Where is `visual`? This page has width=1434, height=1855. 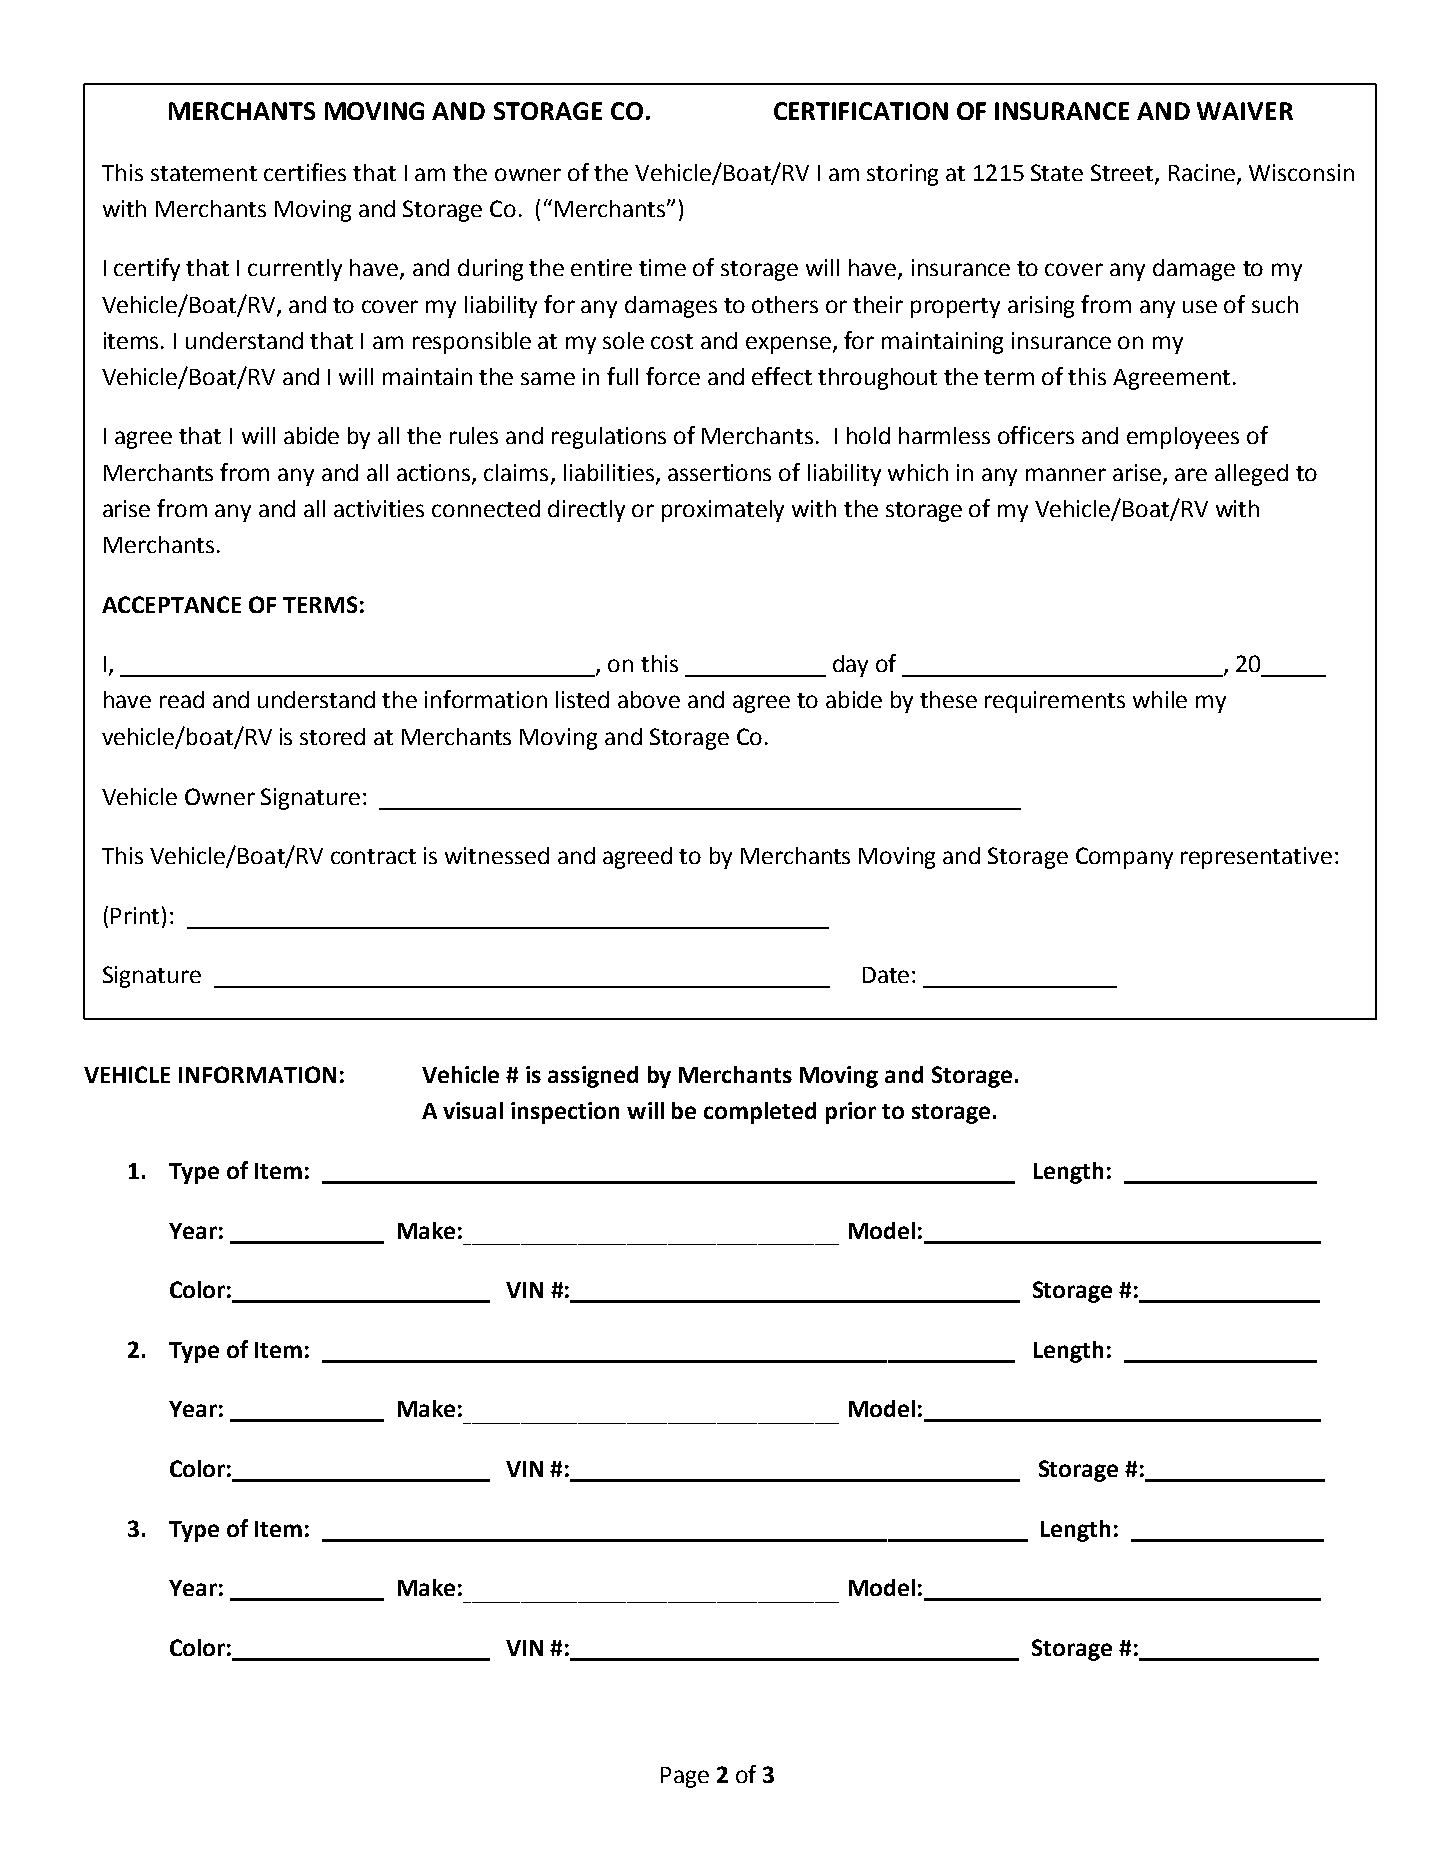
visual is located at coordinates (473, 1110).
